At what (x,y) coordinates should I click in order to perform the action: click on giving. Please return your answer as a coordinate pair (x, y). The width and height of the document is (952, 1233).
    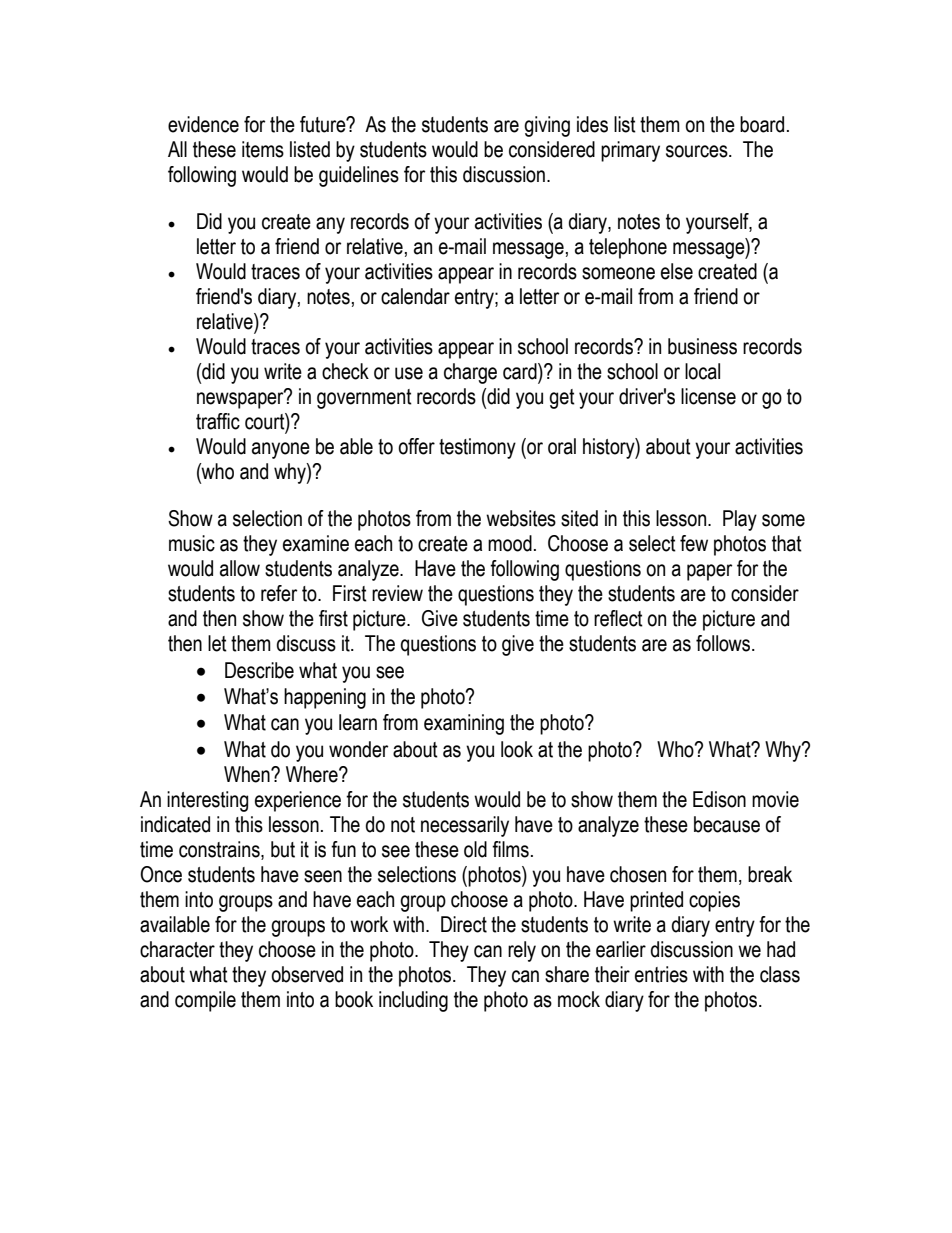
    Looking at the image, I should click on (547, 126).
